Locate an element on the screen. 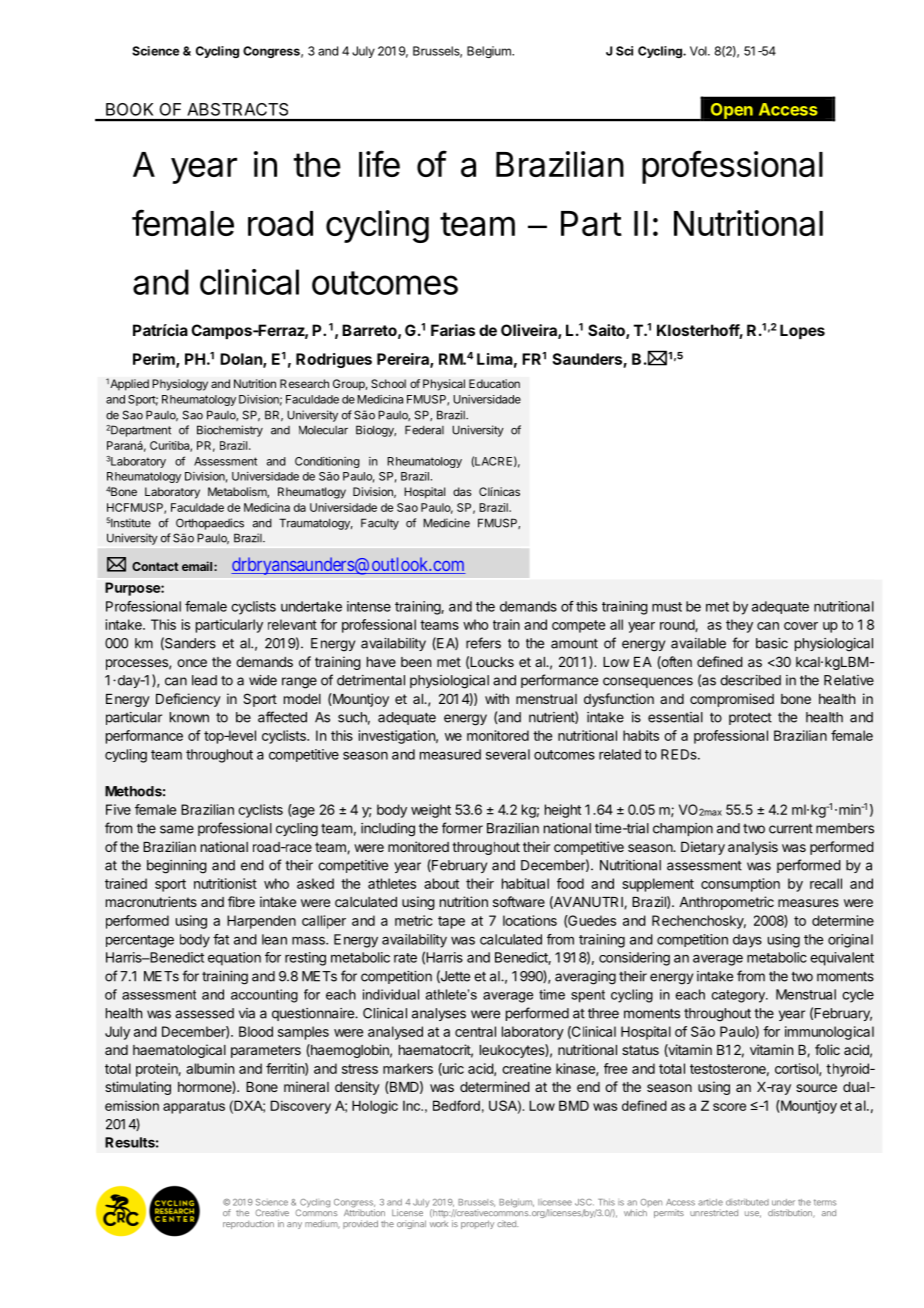  Physiology is located at coordinates (180, 385).
